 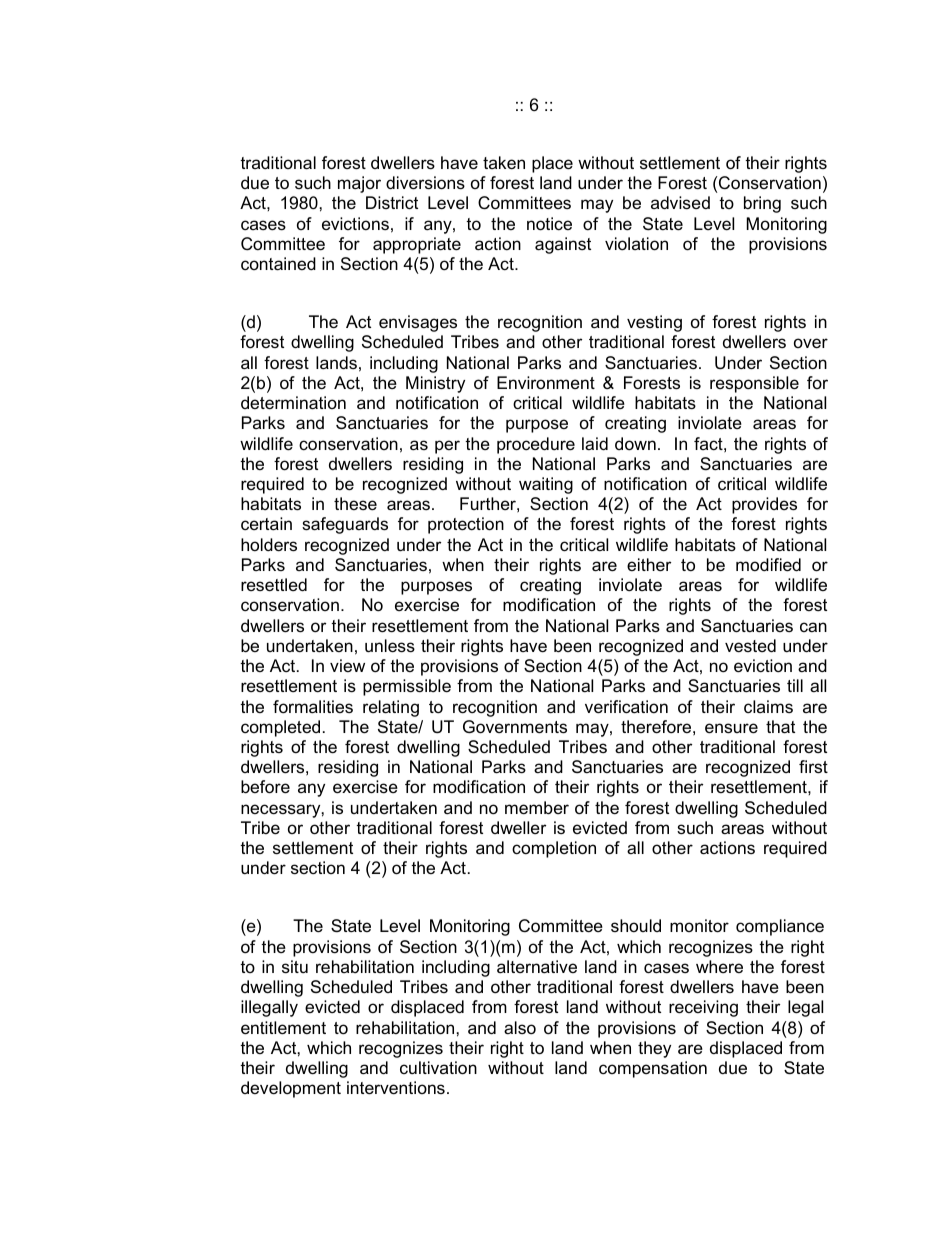 What do you see at coordinates (780, 927) in the screenshot?
I see `compliance` at bounding box center [780, 927].
